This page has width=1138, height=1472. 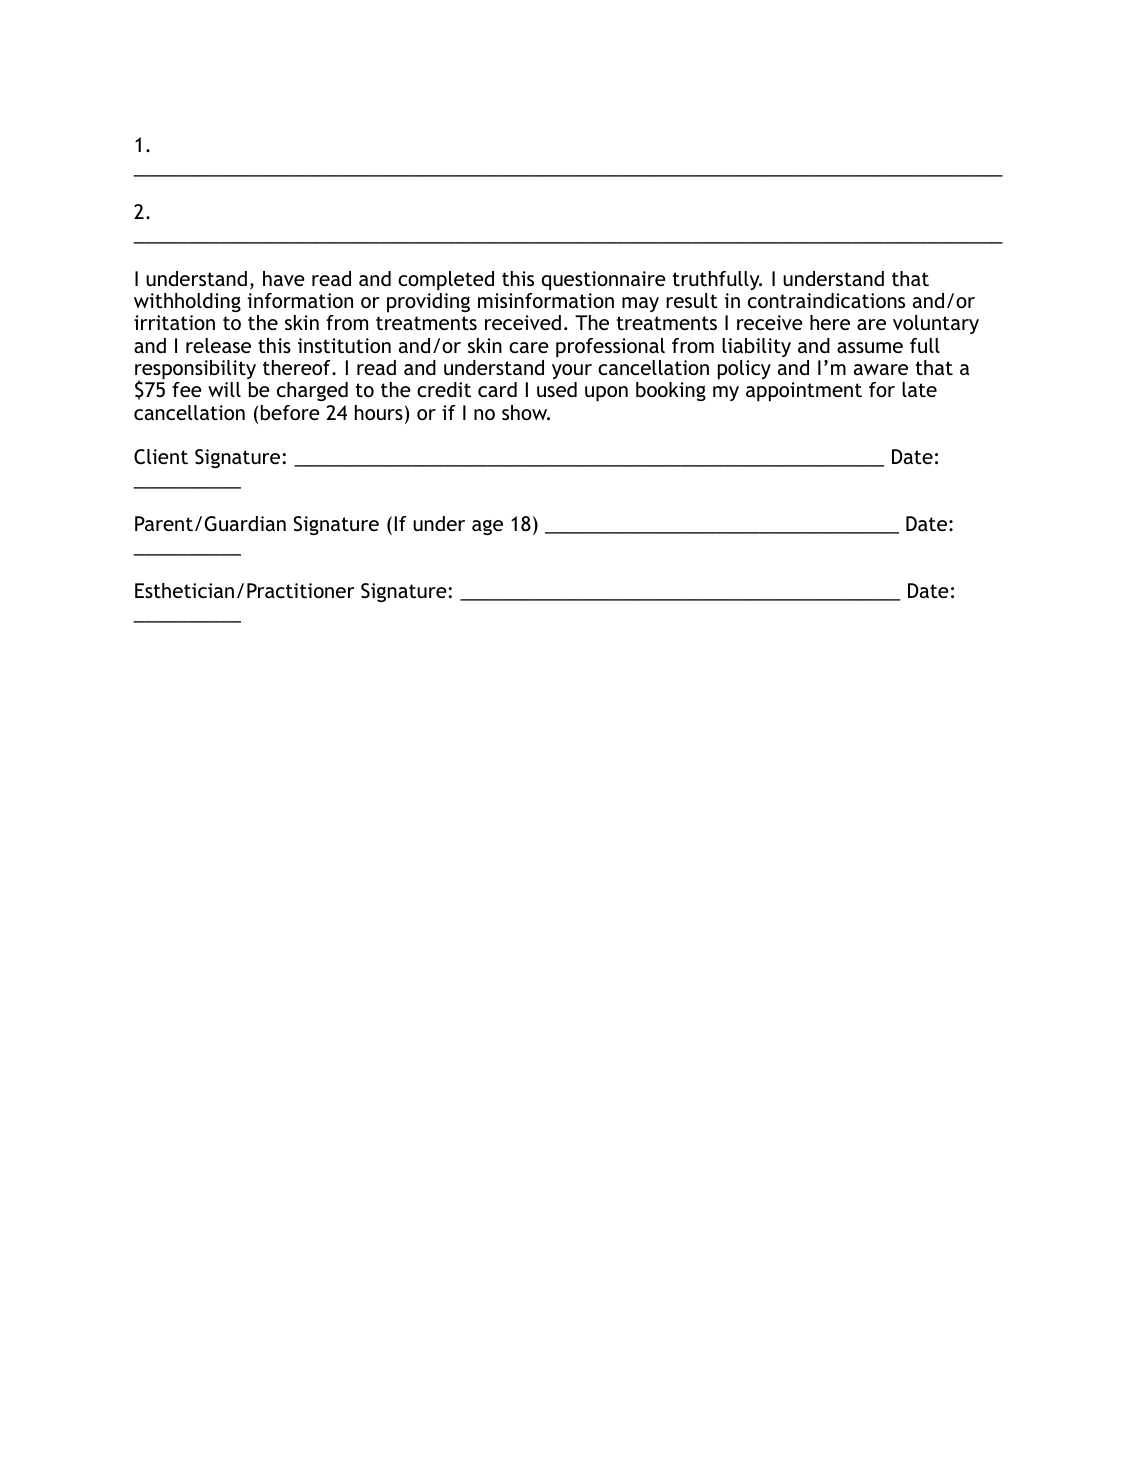 What do you see at coordinates (529, 347) in the page?
I see `care` at bounding box center [529, 347].
